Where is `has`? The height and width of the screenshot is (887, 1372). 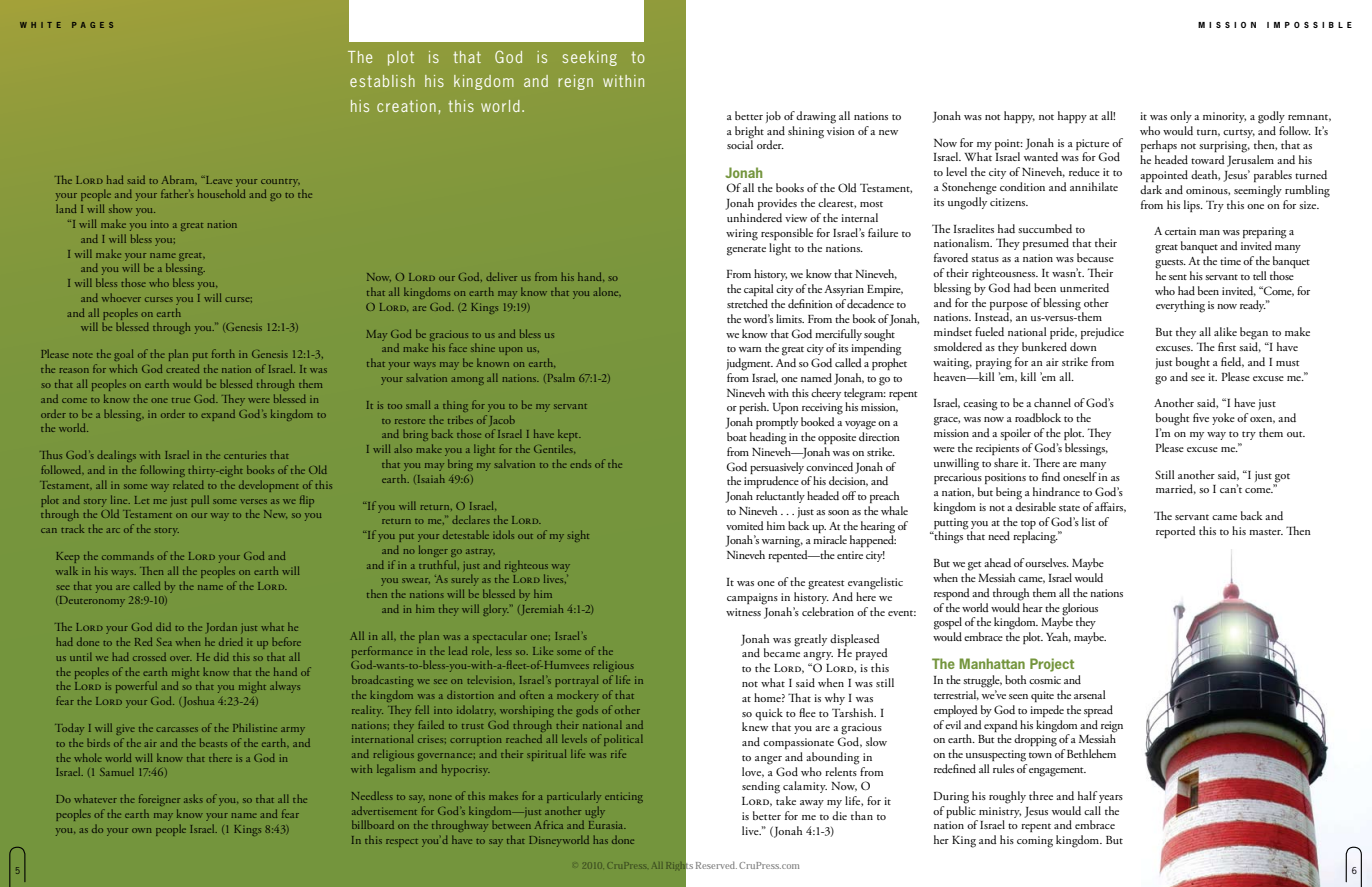 has is located at coordinates (600, 839).
